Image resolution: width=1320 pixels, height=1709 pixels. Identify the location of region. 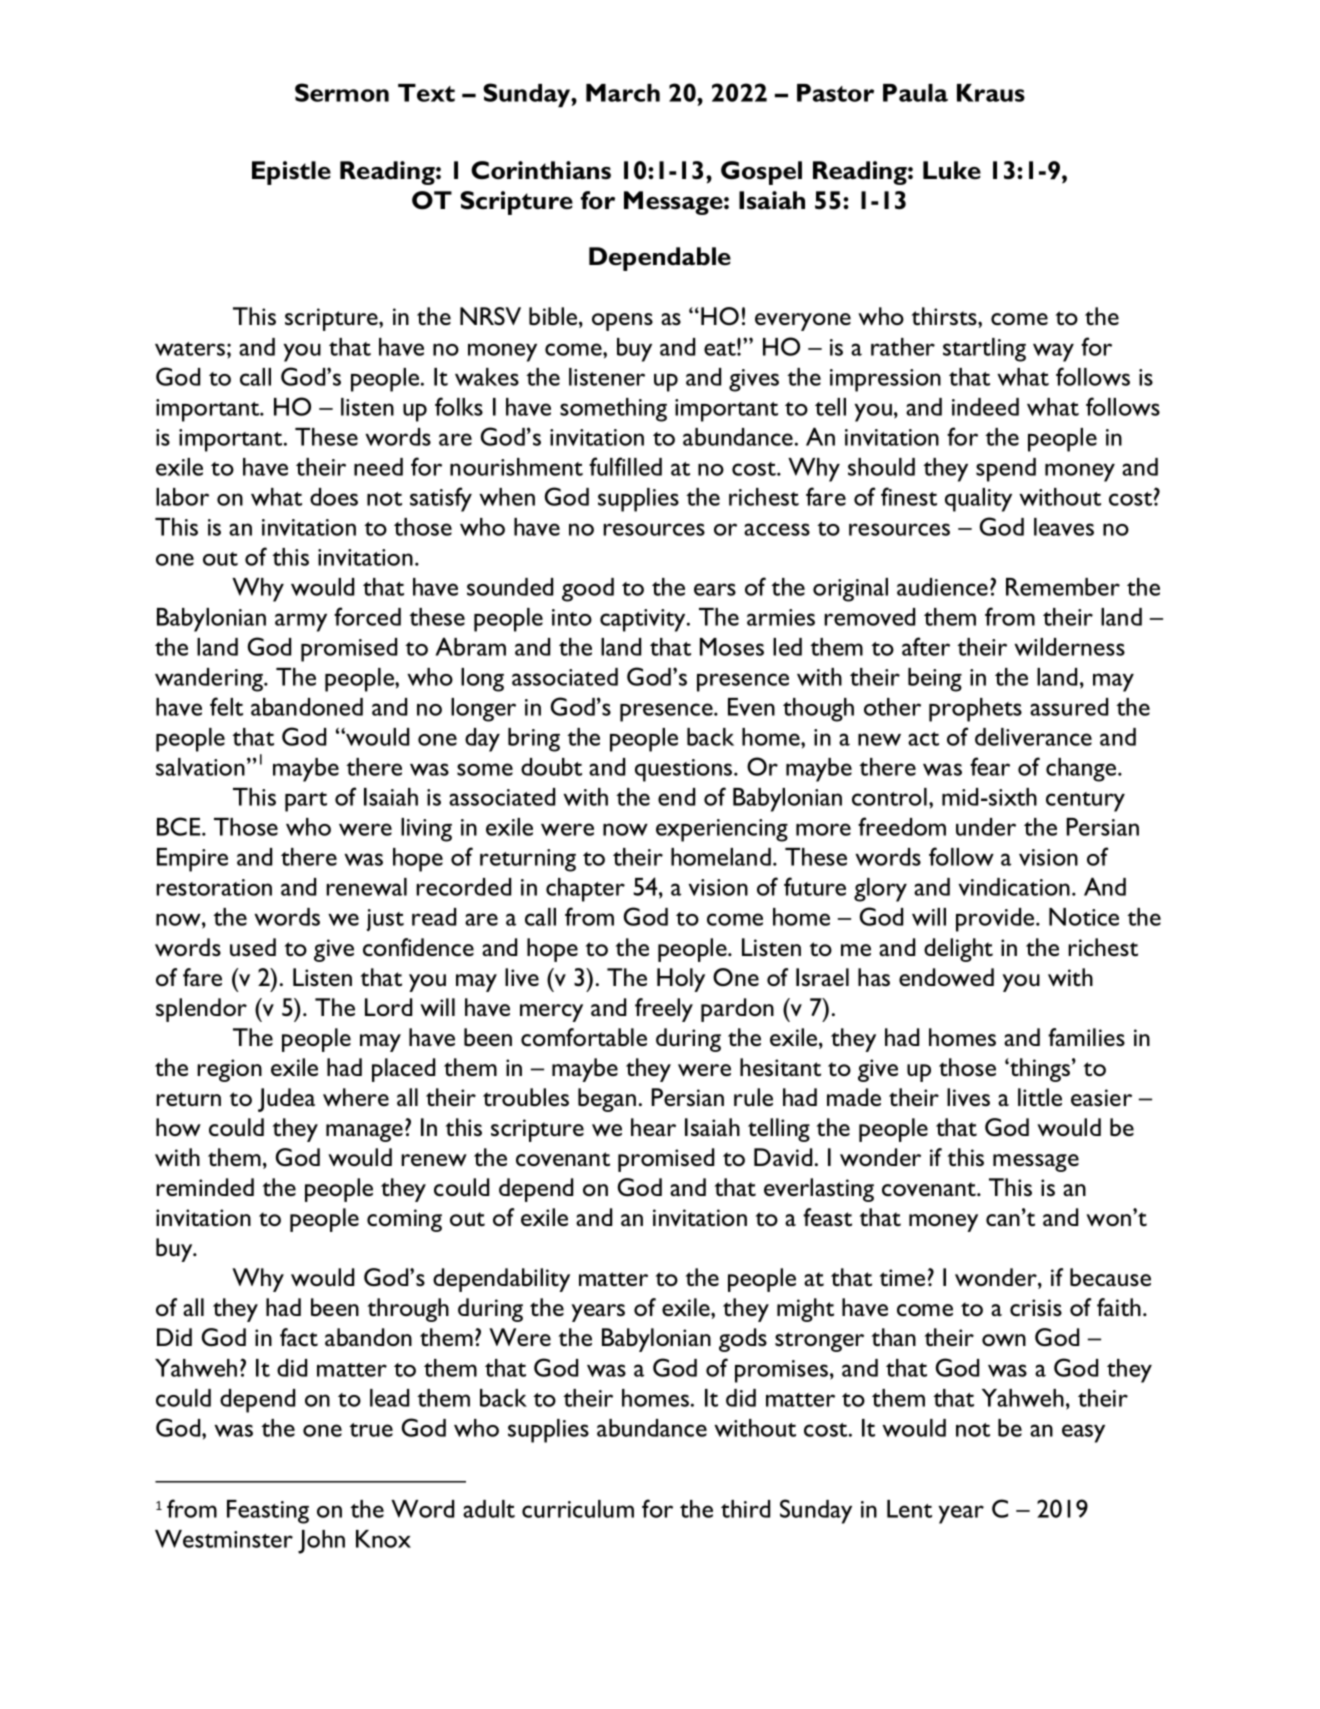
(229, 1070).
